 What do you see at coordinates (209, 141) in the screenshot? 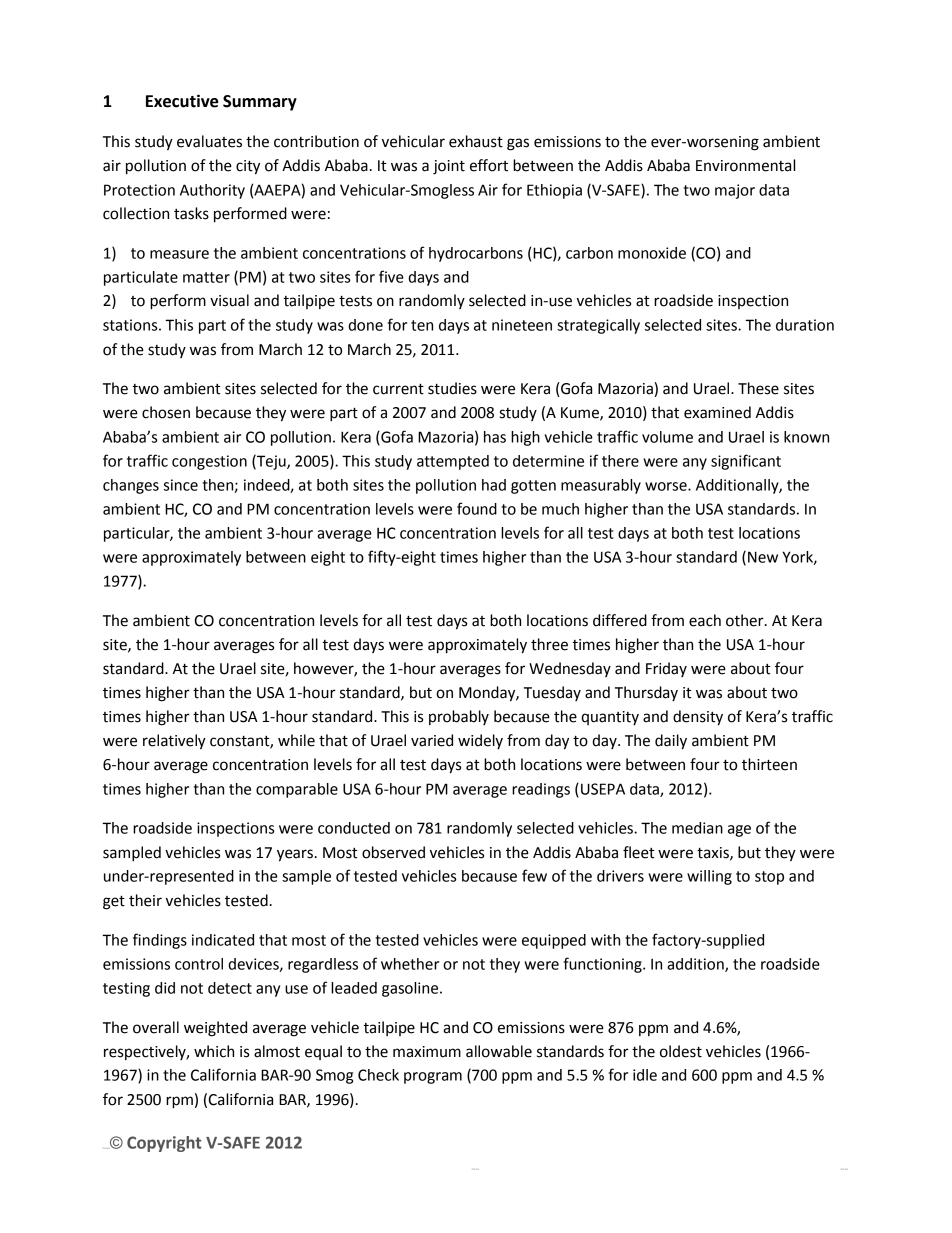
I see `evaluates` at bounding box center [209, 141].
